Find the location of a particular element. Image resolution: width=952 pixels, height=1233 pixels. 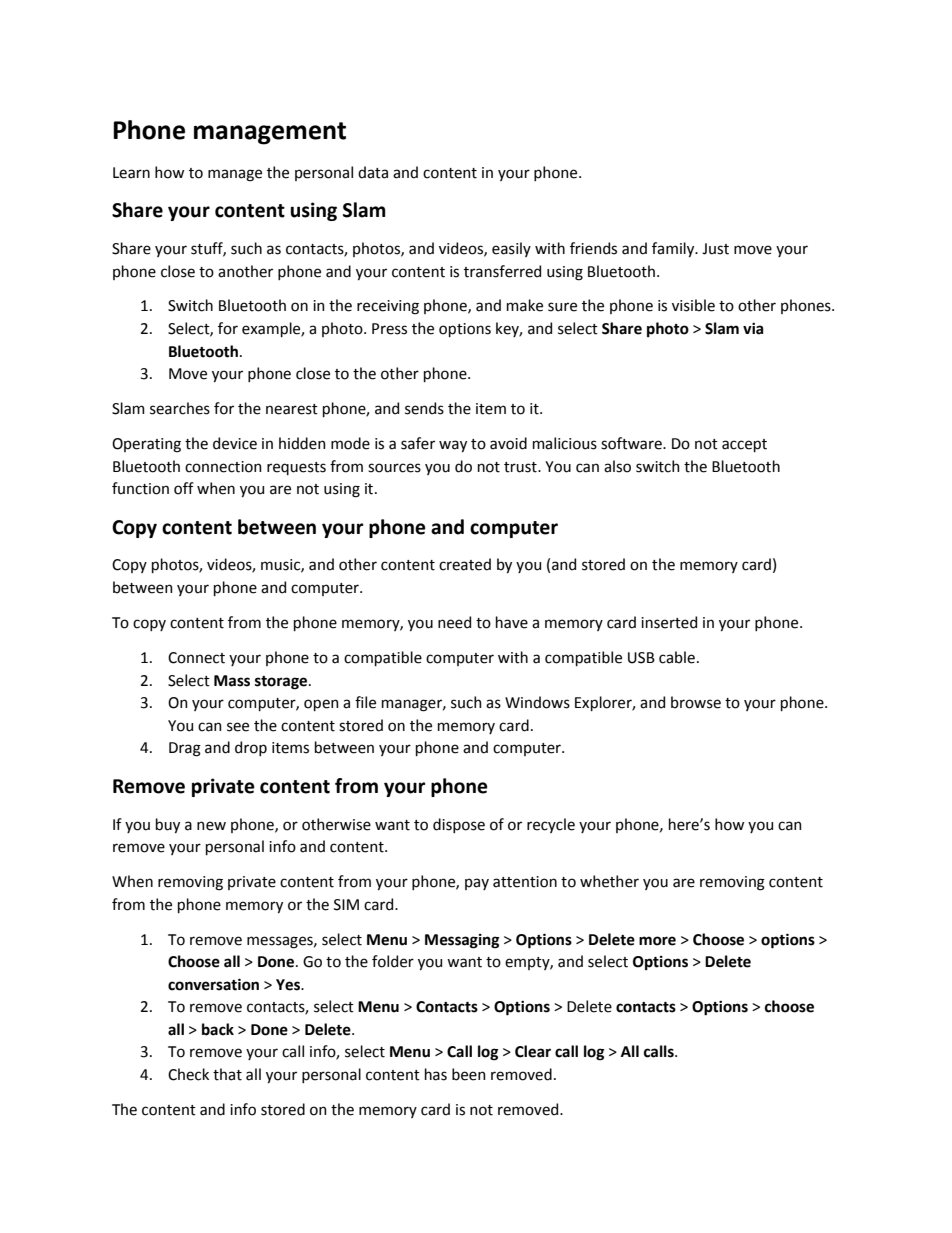

sends is located at coordinates (424, 408).
